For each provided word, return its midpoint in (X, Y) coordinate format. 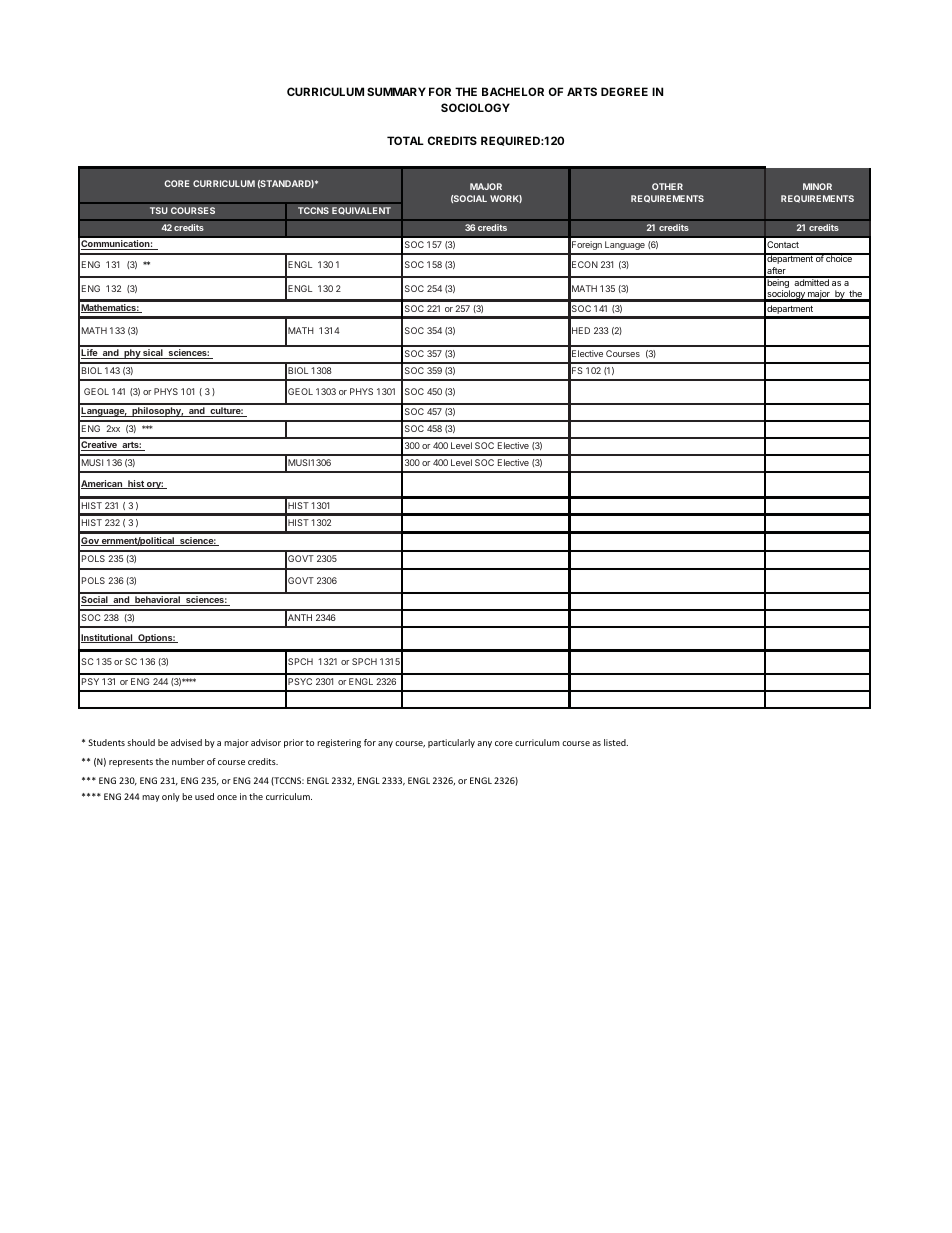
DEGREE (624, 91)
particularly (451, 743)
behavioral (157, 601)
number (188, 761)
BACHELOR (513, 91)
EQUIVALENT (361, 211)
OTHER (667, 186)
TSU (159, 210)
